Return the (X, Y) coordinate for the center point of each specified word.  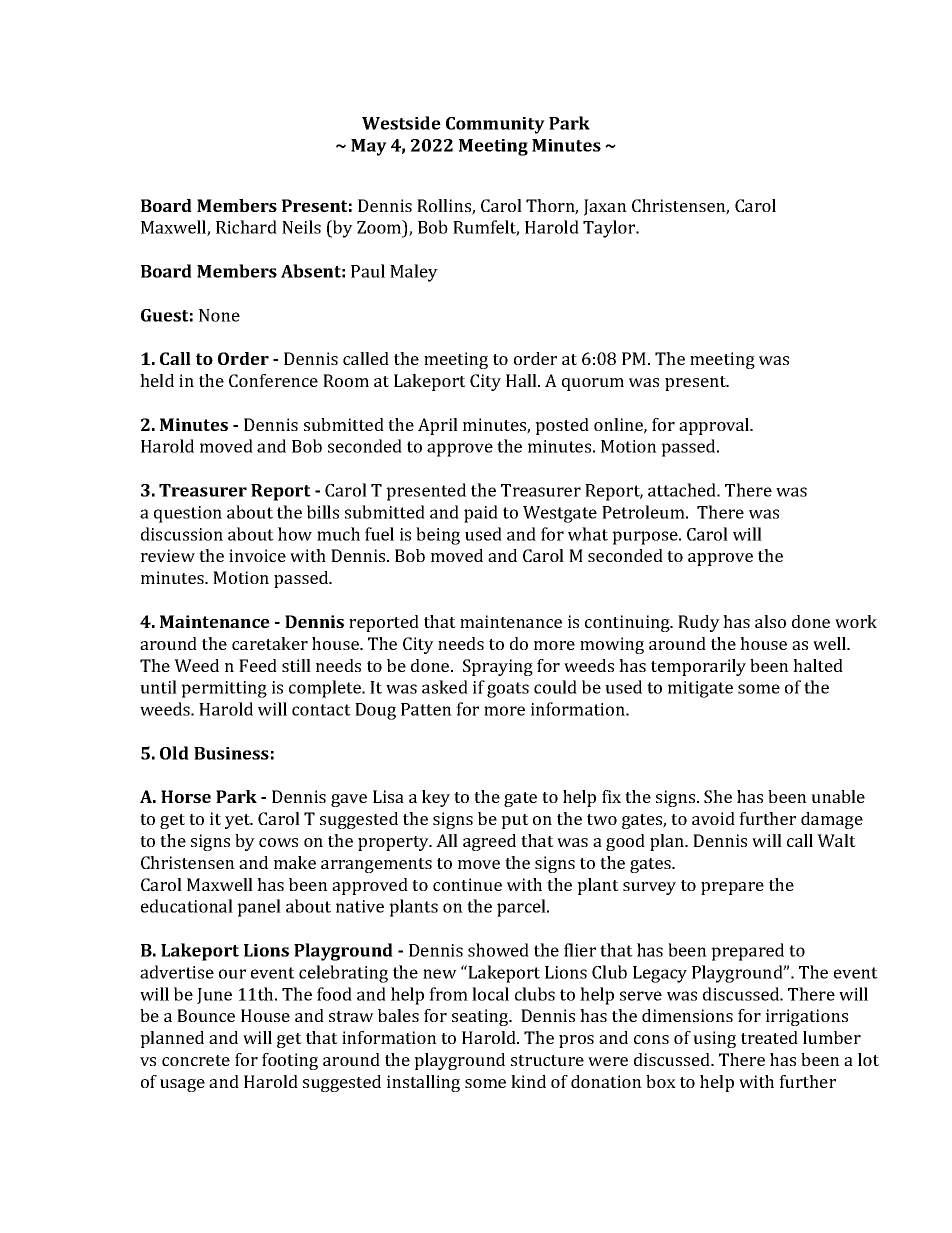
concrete (196, 1060)
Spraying (498, 667)
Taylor (610, 229)
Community (495, 125)
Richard (246, 227)
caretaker (270, 643)
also (770, 621)
